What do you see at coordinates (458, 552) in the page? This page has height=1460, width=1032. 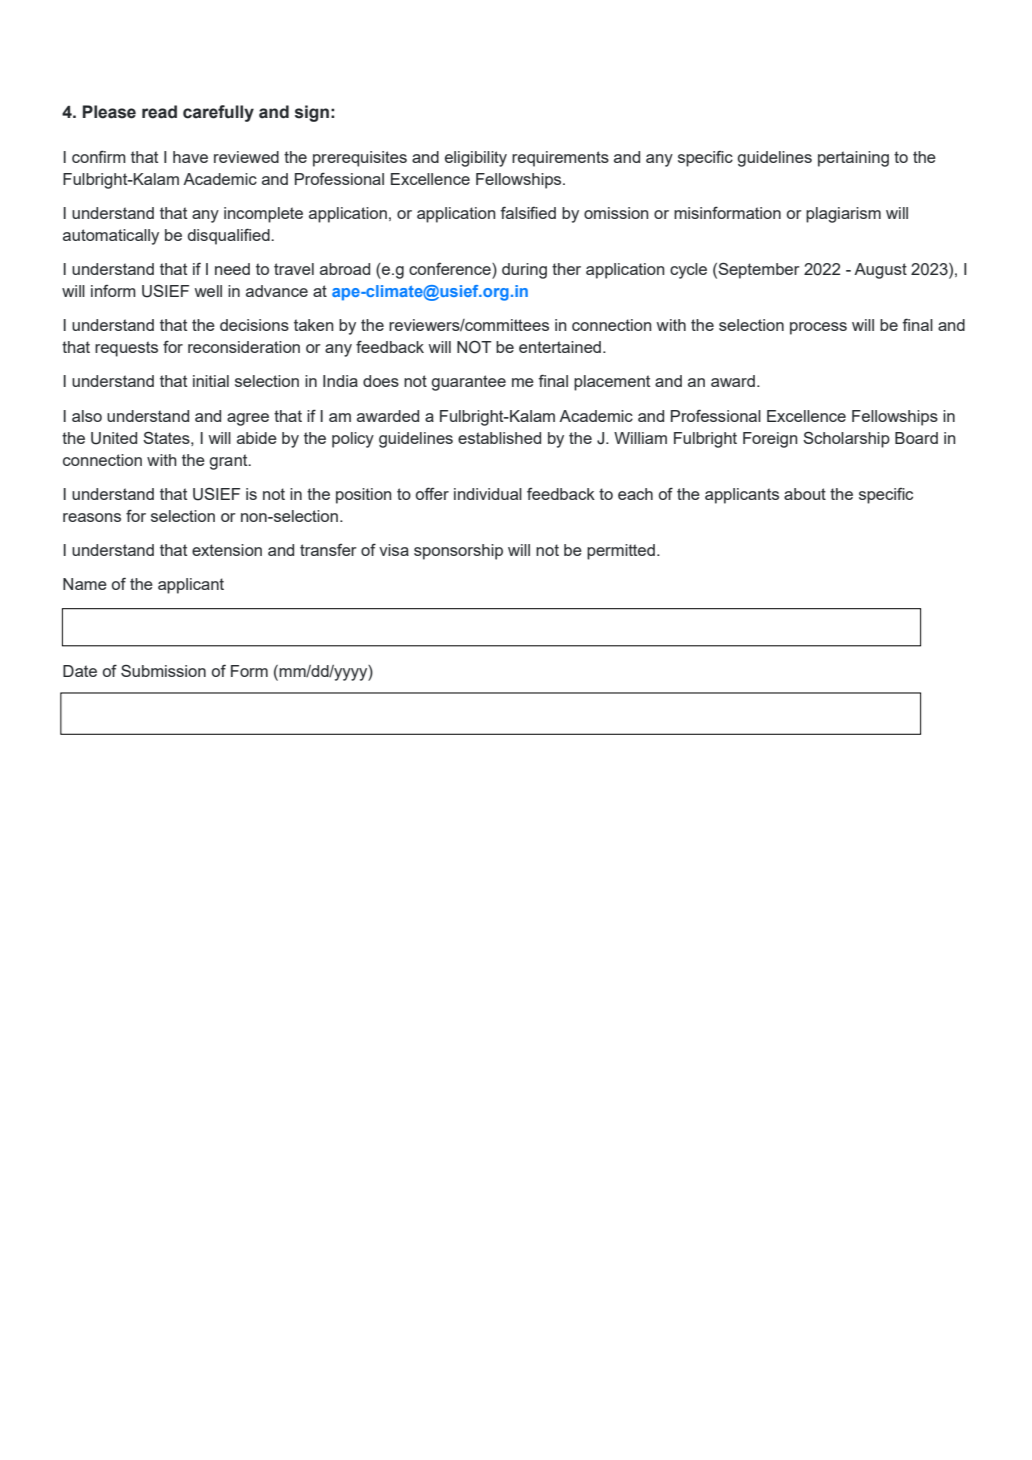 I see `sponsorship` at bounding box center [458, 552].
